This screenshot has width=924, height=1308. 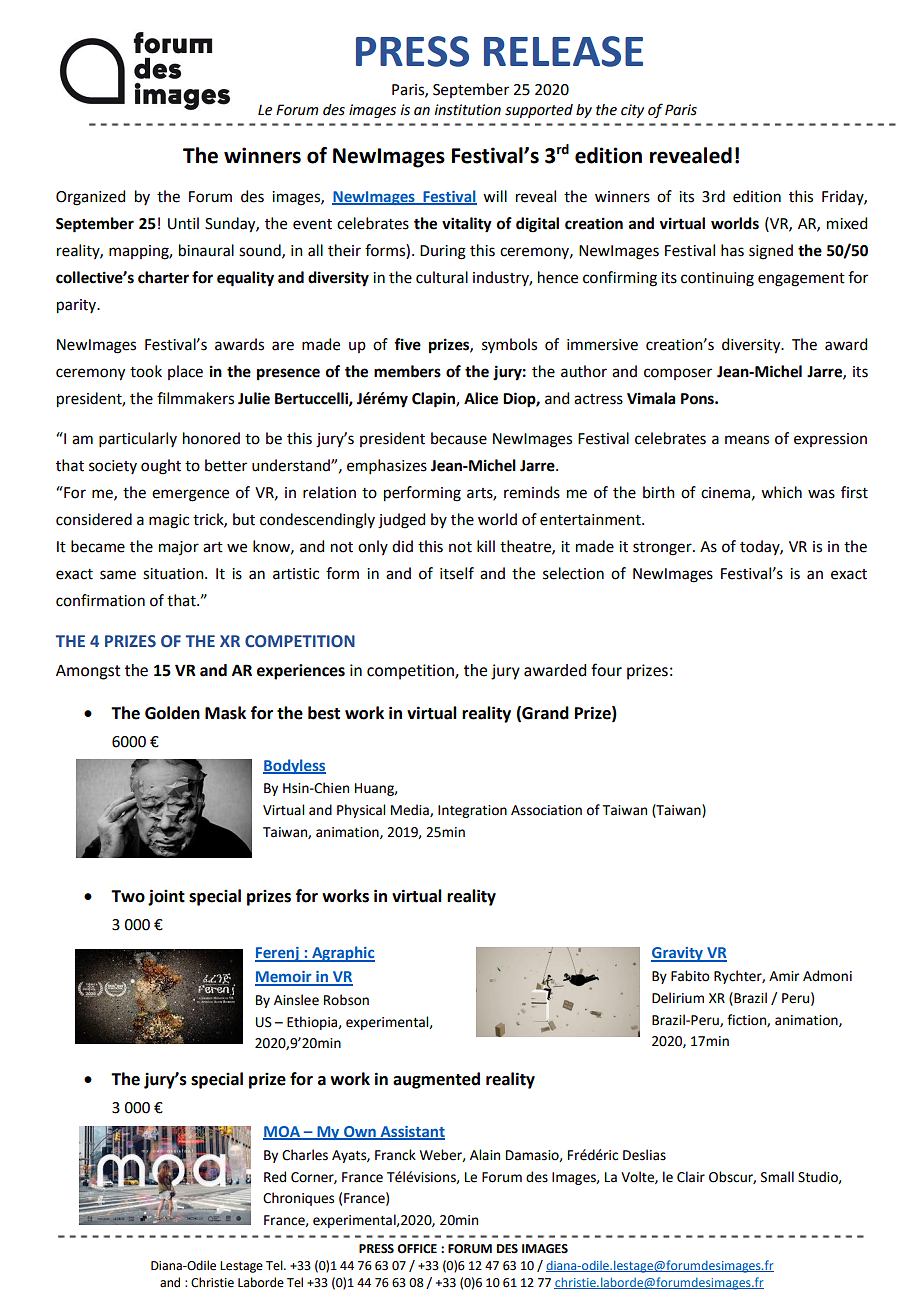 What do you see at coordinates (457, 573) in the screenshot?
I see `itself` at bounding box center [457, 573].
